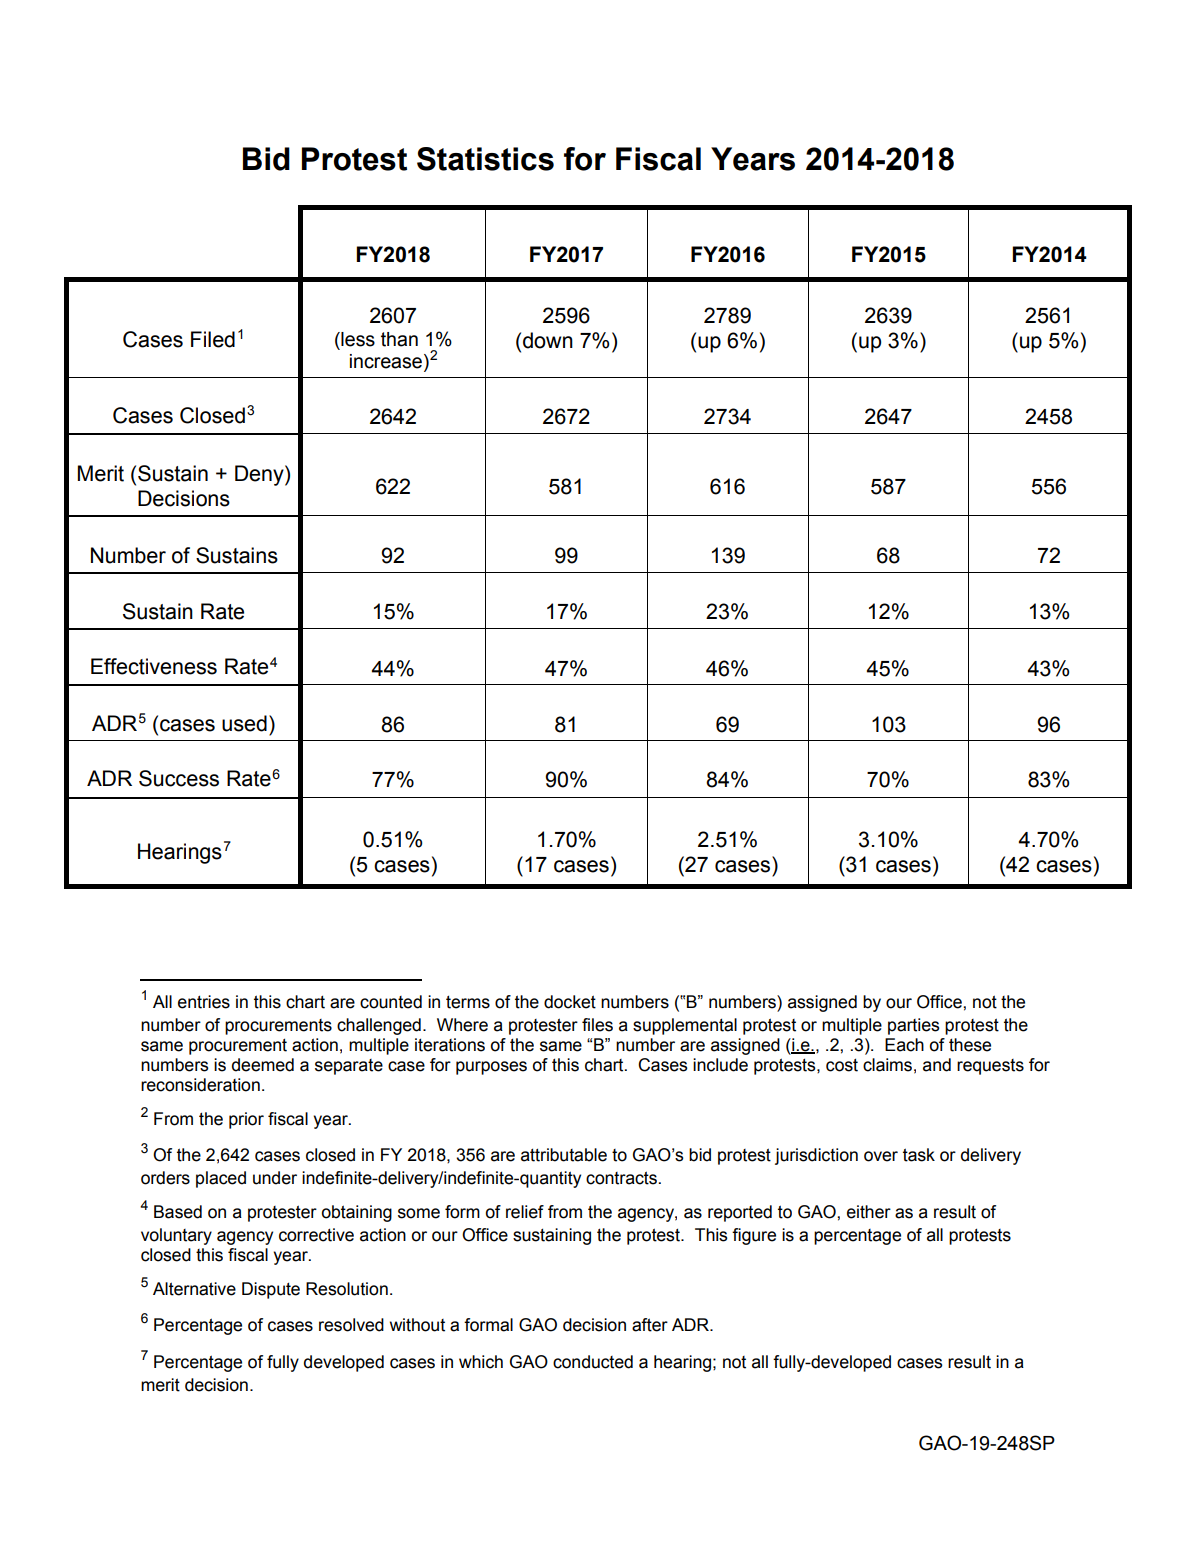 The width and height of the screenshot is (1196, 1547). I want to click on less, so click(357, 339).
